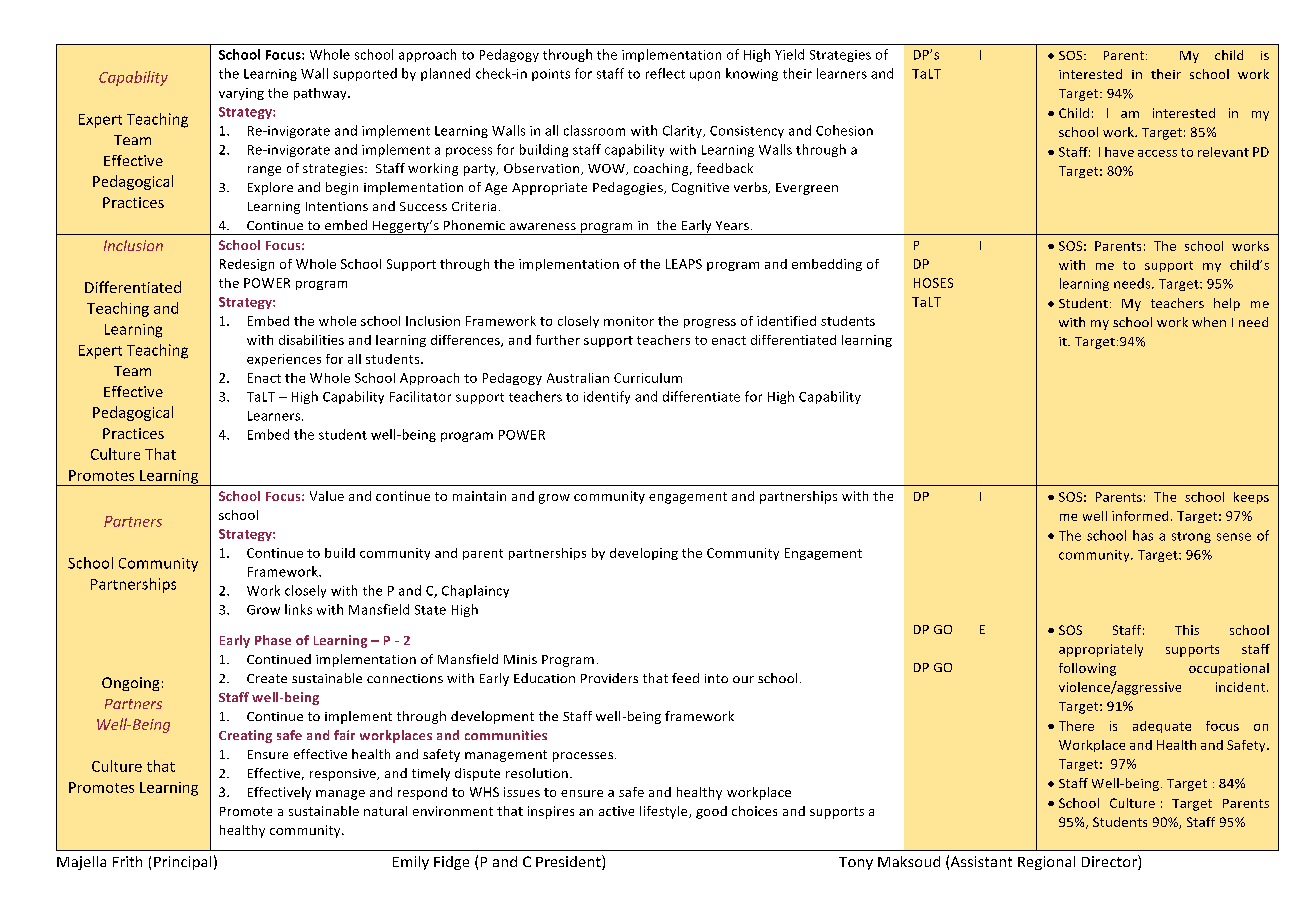 Image resolution: width=1308 pixels, height=924 pixels. What do you see at coordinates (684, 264) in the screenshot?
I see `LEAPS` at bounding box center [684, 264].
